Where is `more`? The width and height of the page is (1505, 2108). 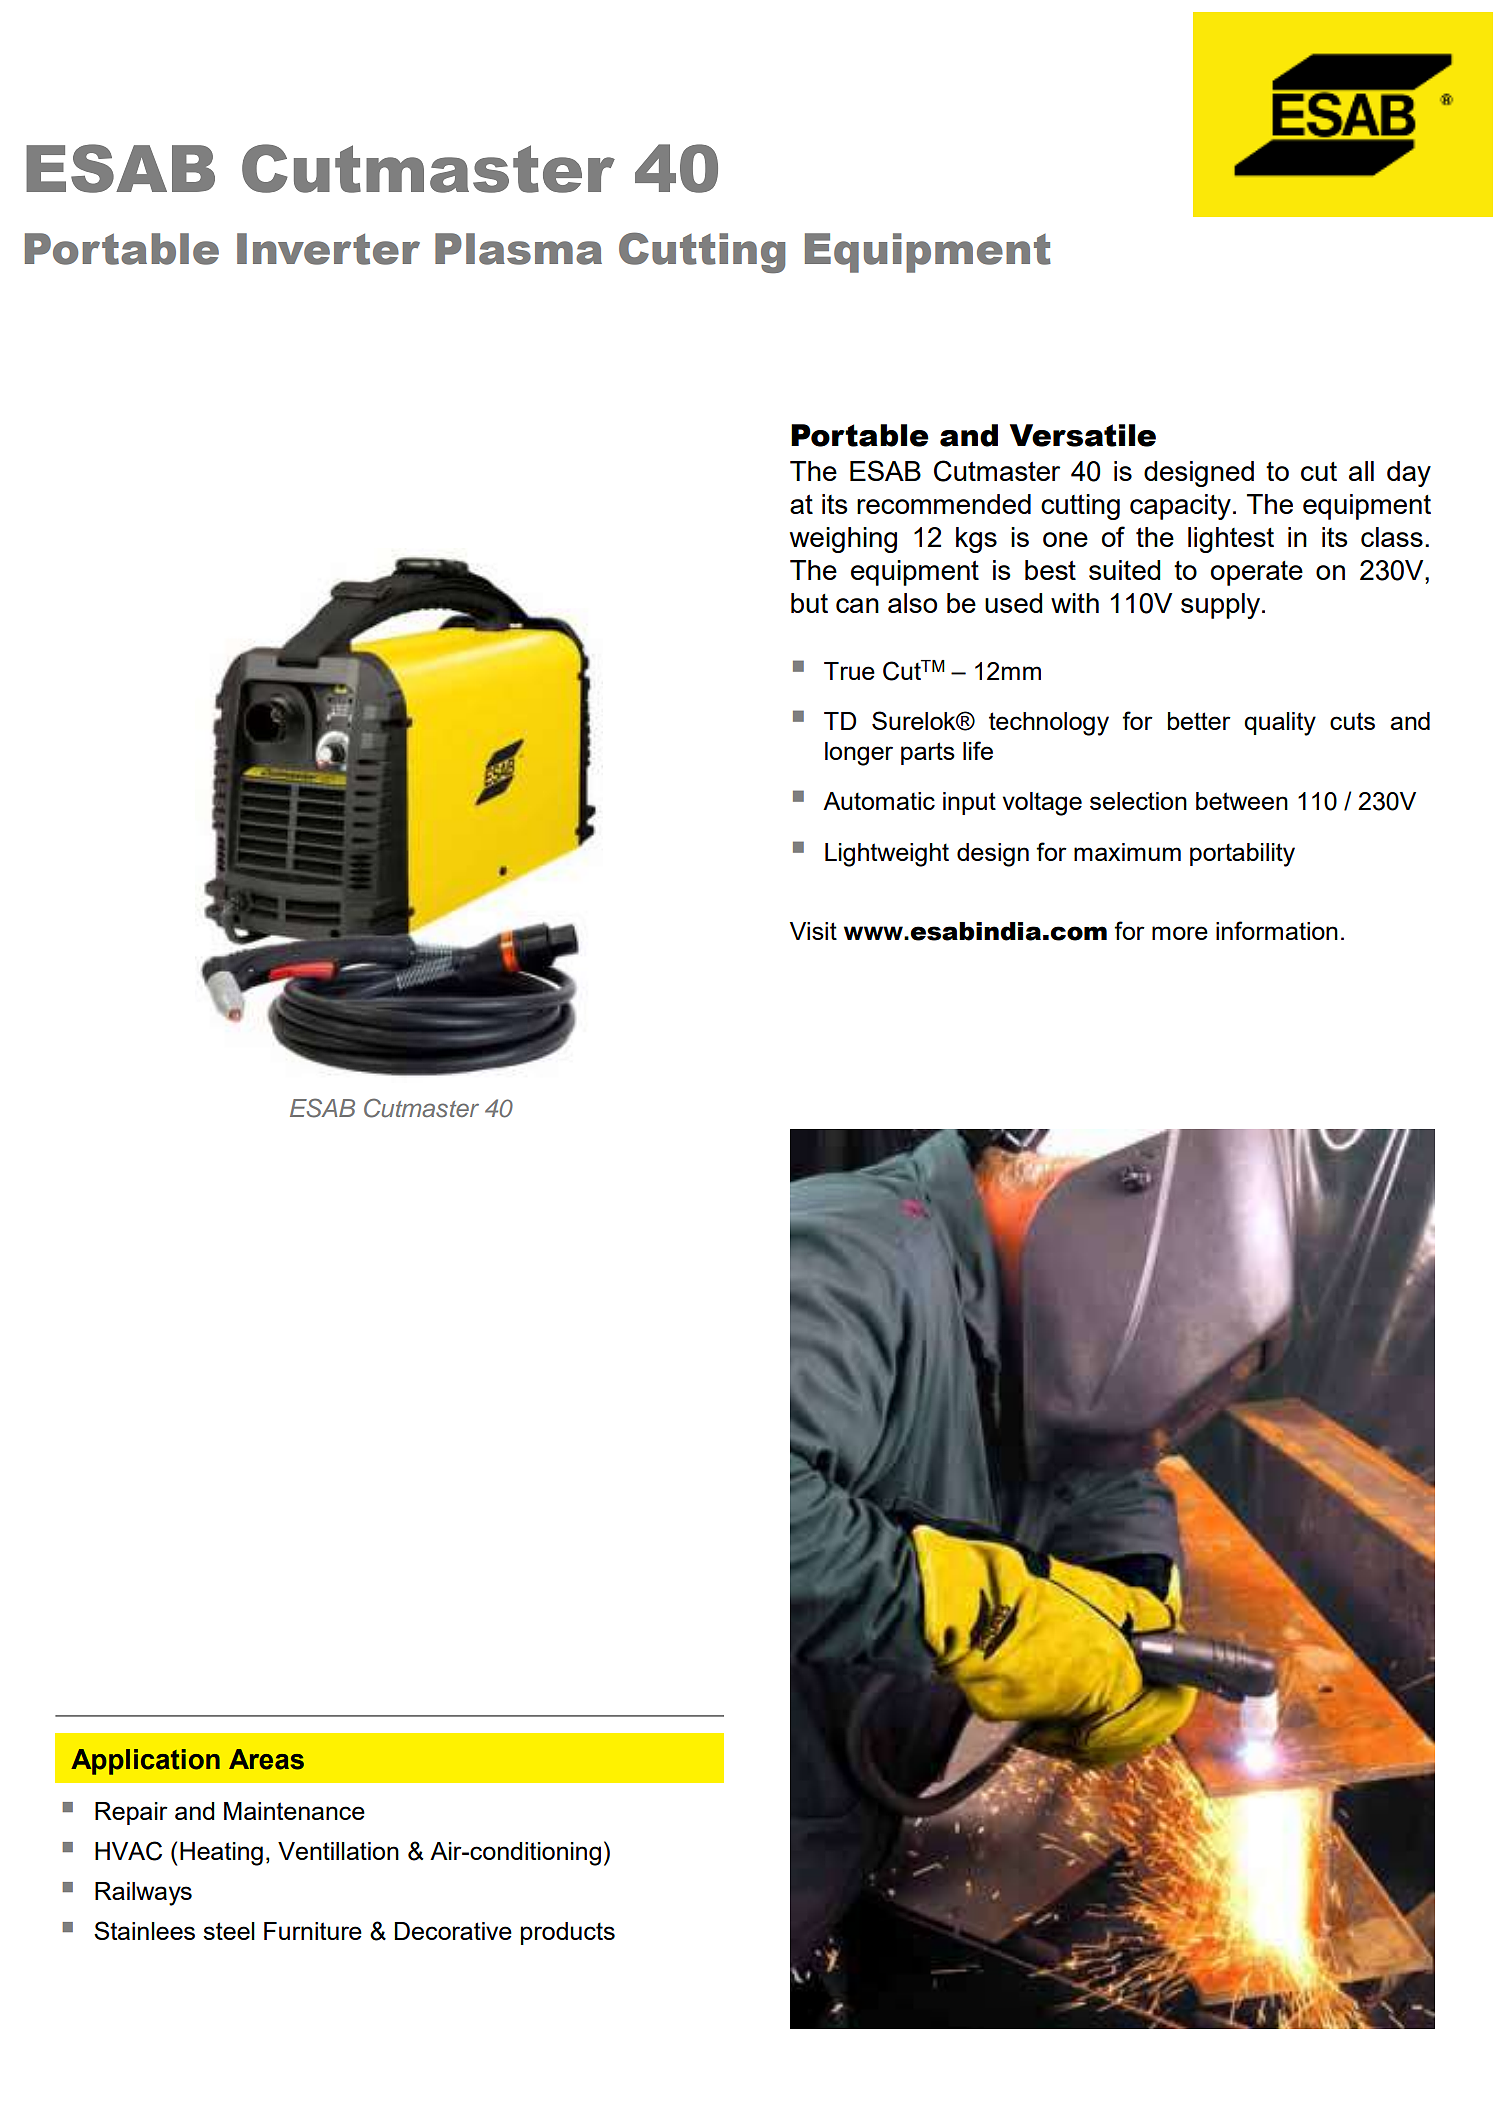 more is located at coordinates (1180, 933).
